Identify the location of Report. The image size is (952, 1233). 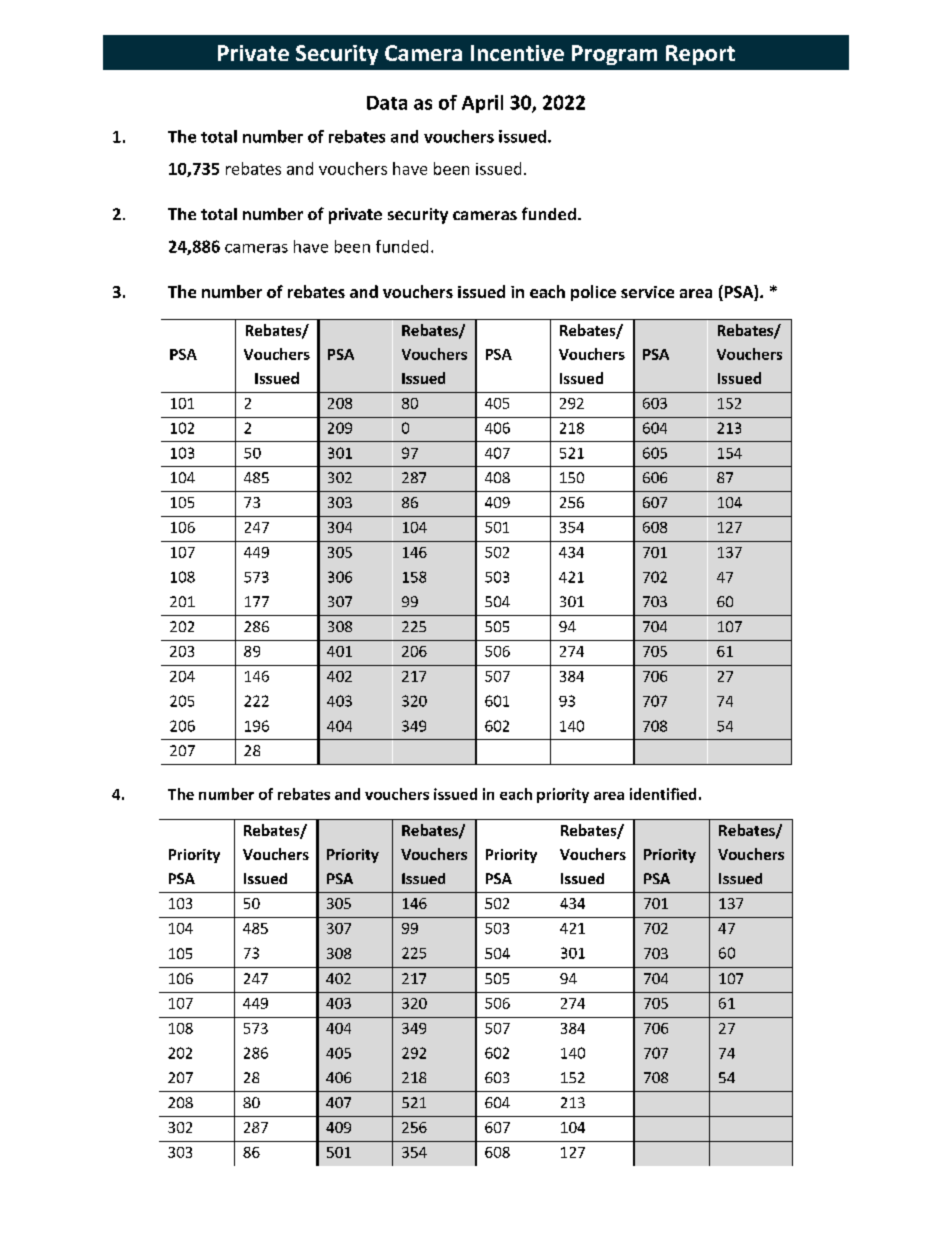
(700, 55).
